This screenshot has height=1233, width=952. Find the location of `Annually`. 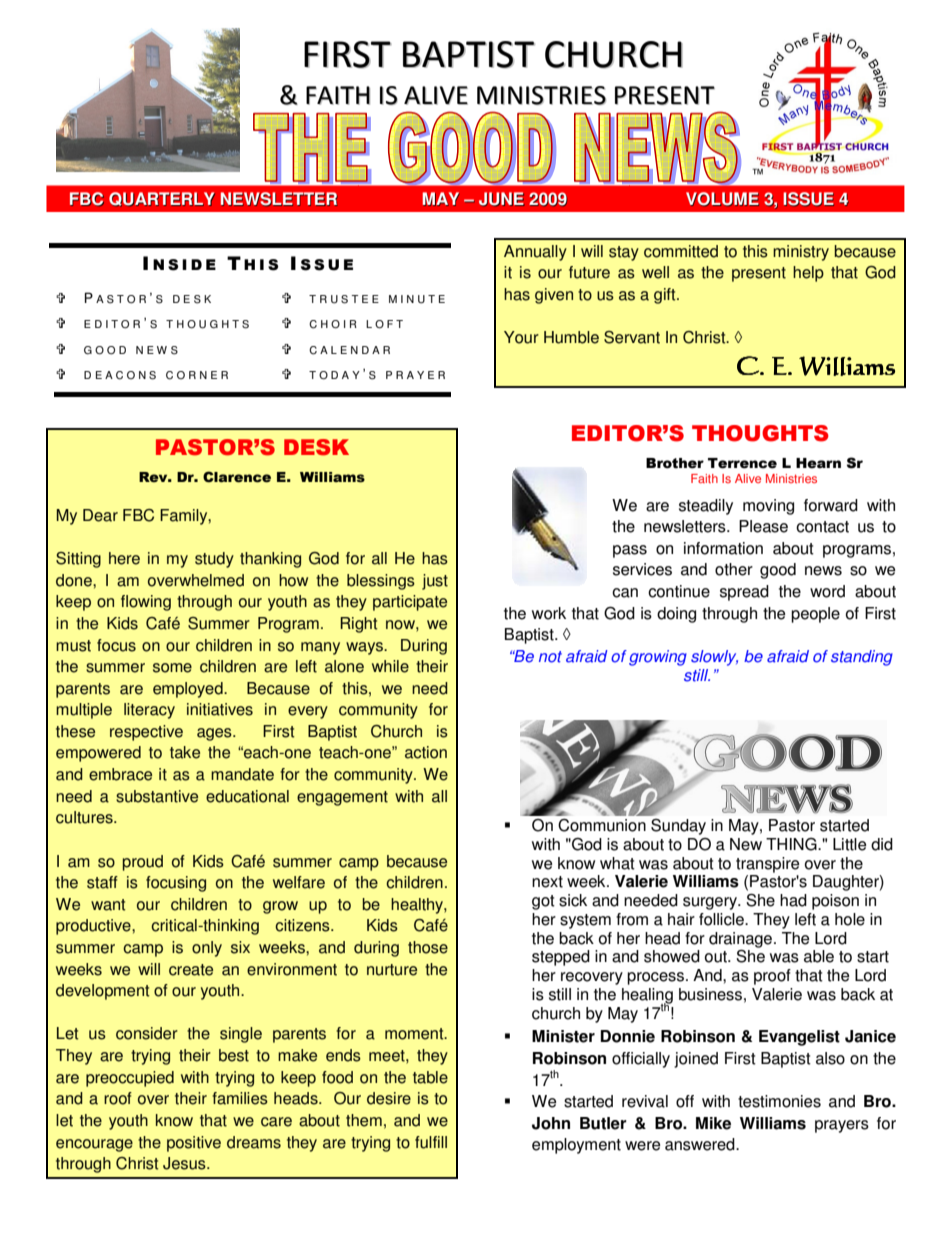

Annually is located at coordinates (535, 253).
